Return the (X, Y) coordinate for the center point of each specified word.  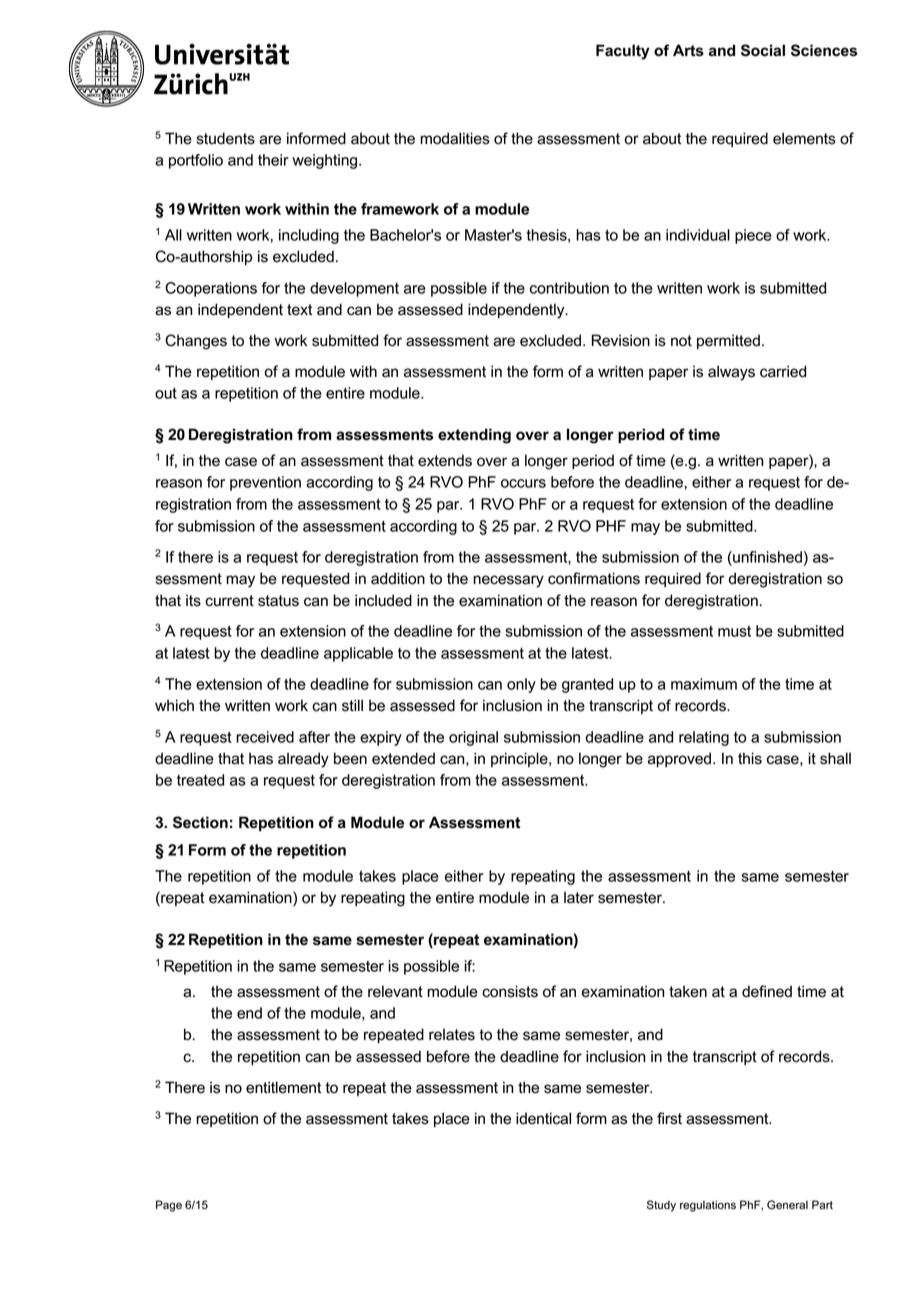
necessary (508, 581)
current (229, 601)
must (734, 631)
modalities (455, 138)
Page (169, 1206)
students (226, 138)
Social (763, 50)
